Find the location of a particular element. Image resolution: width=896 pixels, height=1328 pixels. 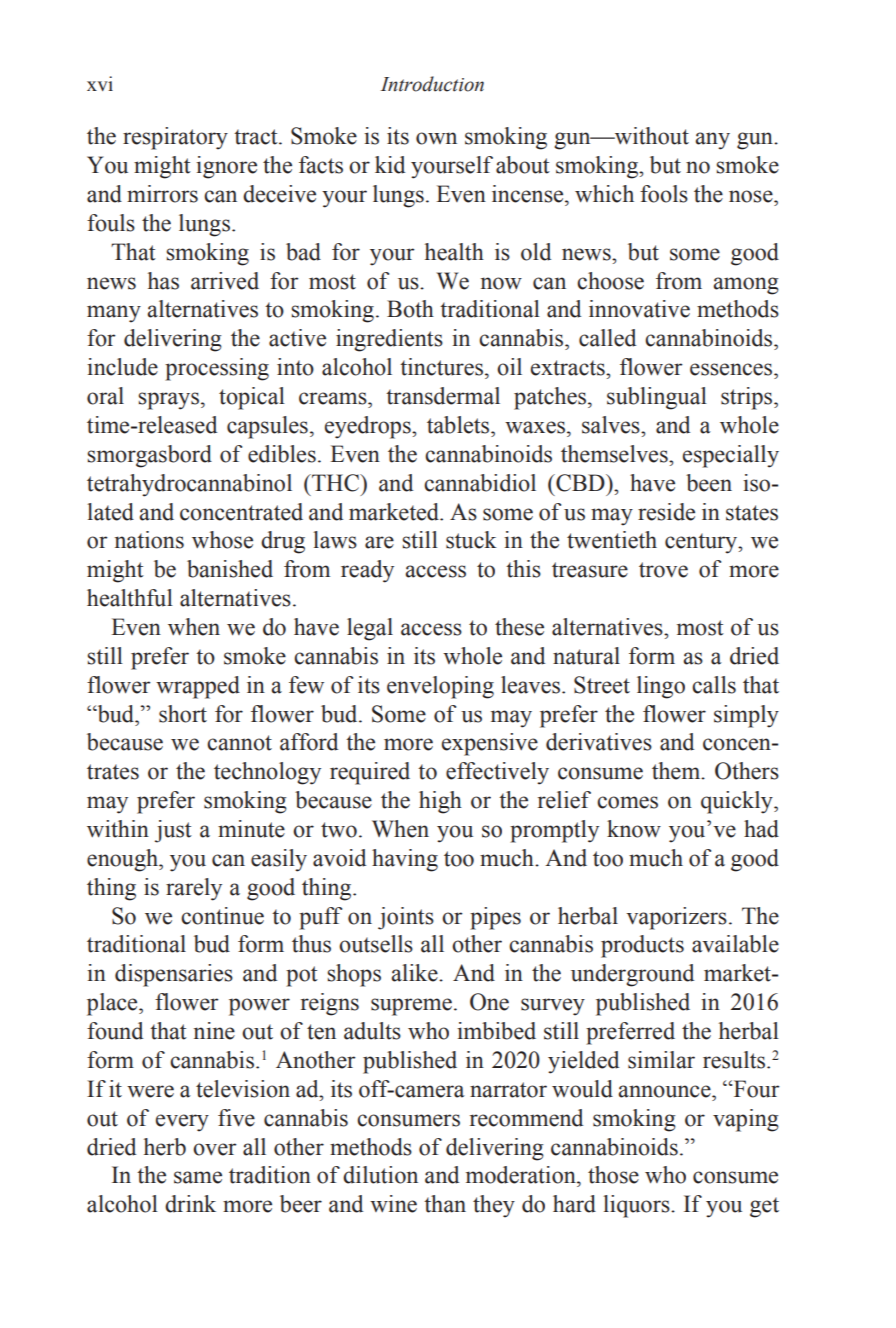

simply is located at coordinates (746, 716).
